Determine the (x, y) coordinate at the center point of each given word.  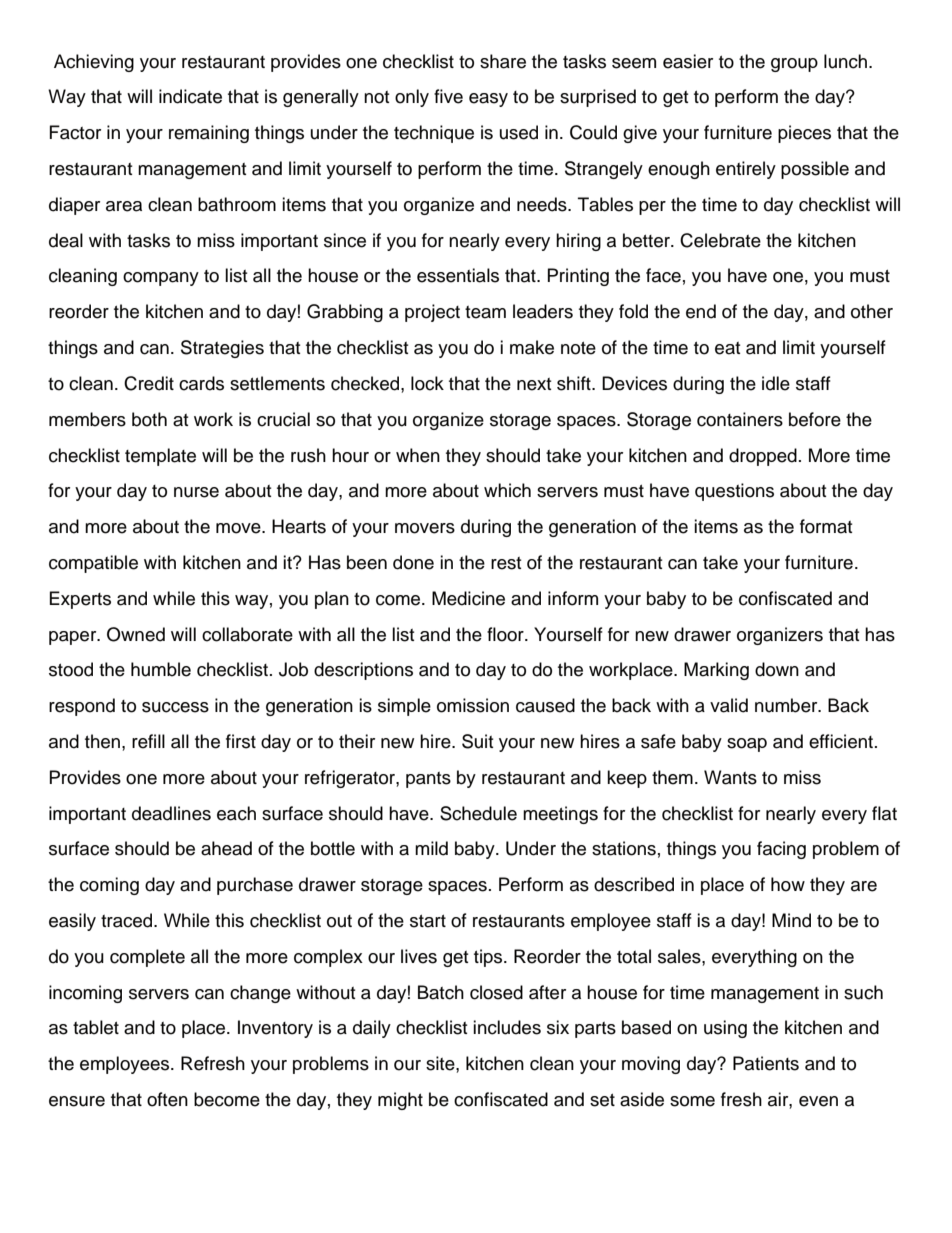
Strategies (222, 349)
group (794, 65)
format (826, 526)
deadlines (171, 813)
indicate (190, 96)
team (485, 312)
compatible (93, 564)
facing (781, 850)
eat (727, 348)
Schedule (478, 813)
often (167, 1099)
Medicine (468, 598)
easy (488, 100)
